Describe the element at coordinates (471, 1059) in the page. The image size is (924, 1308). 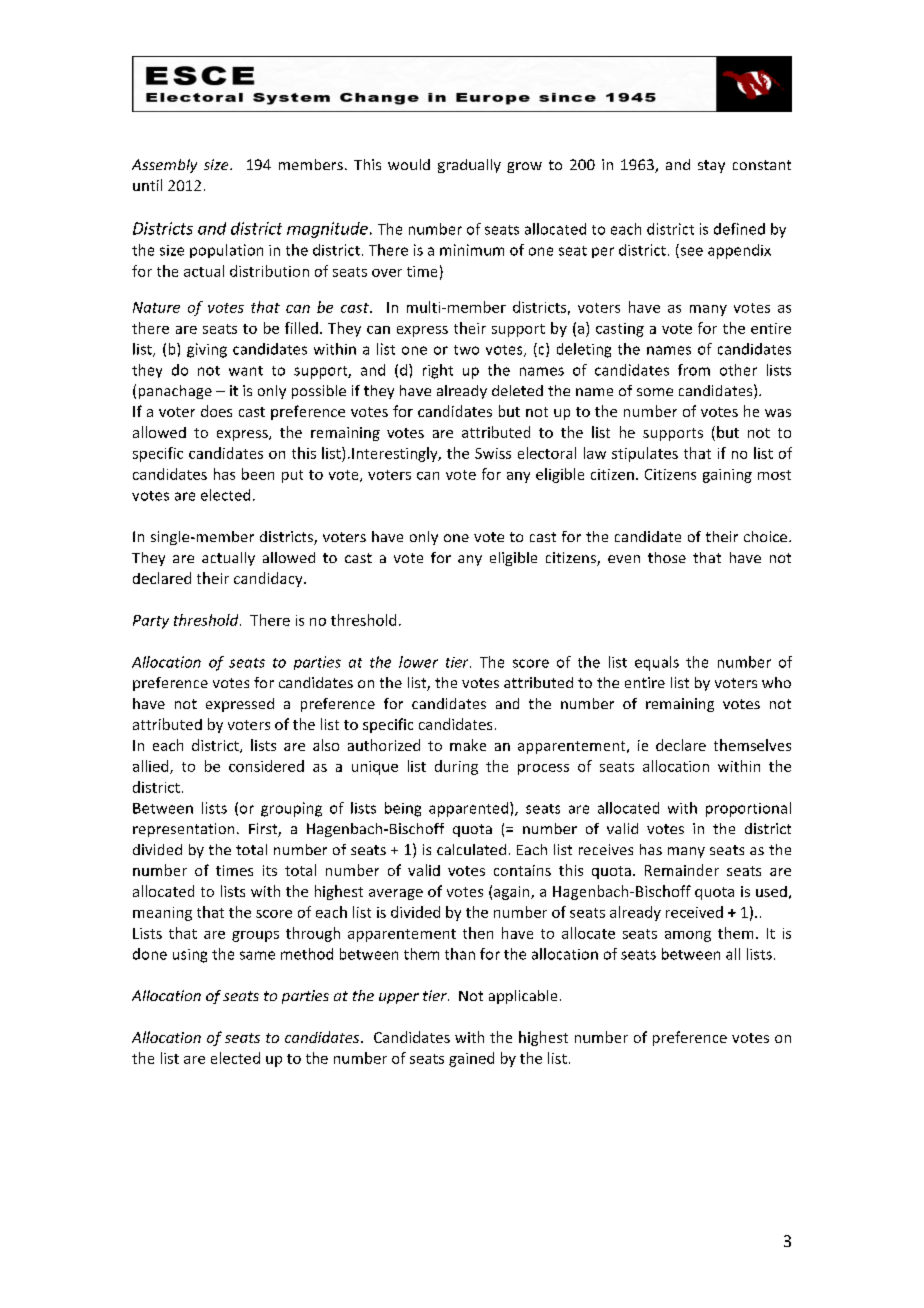
I see `gained` at that location.
